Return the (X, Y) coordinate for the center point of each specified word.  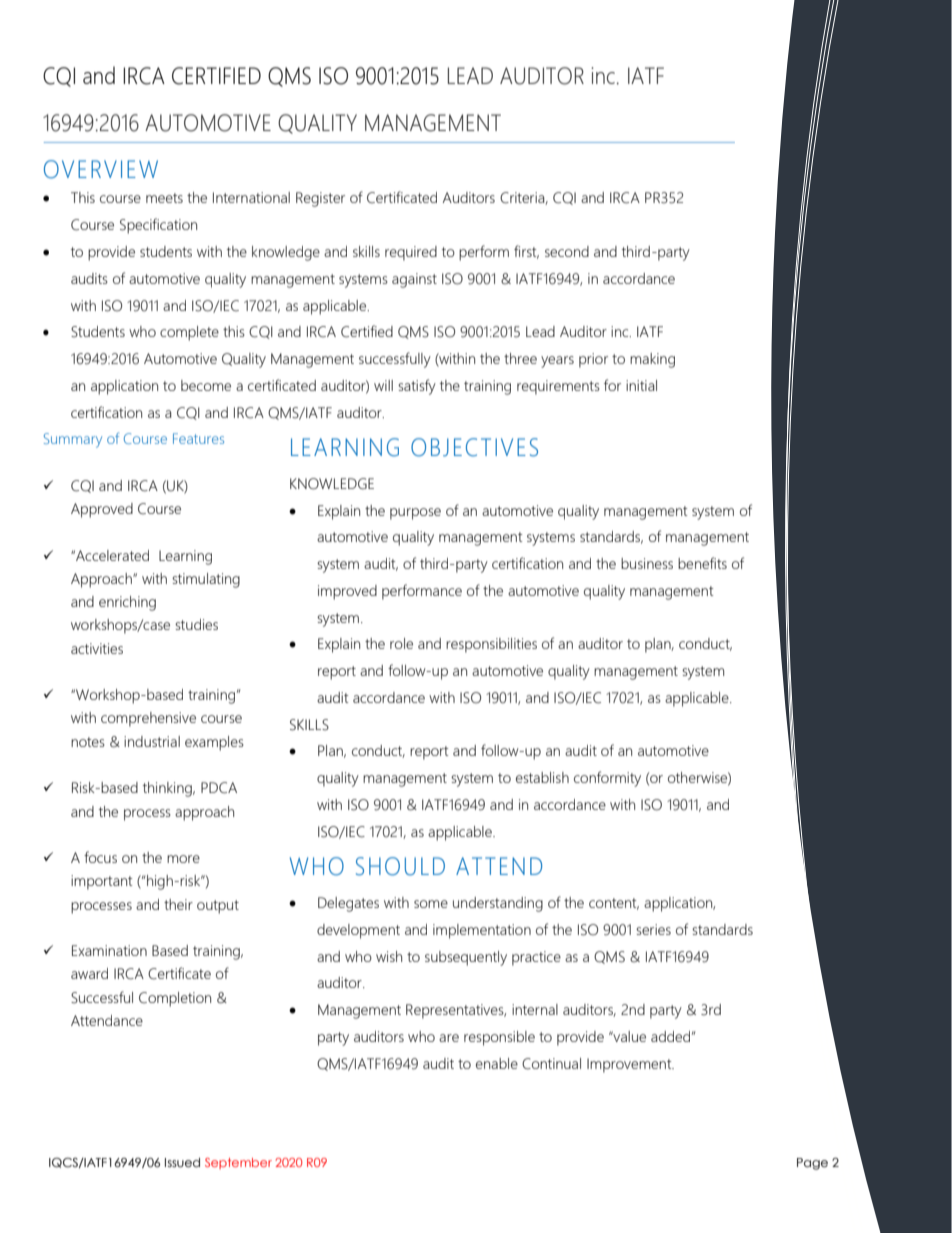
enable (497, 1063)
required (411, 253)
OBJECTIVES (474, 447)
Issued (182, 1163)
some (431, 904)
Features (198, 438)
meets (164, 198)
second (567, 251)
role (401, 643)
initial (641, 385)
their (178, 904)
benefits (702, 563)
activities (97, 648)
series (653, 929)
